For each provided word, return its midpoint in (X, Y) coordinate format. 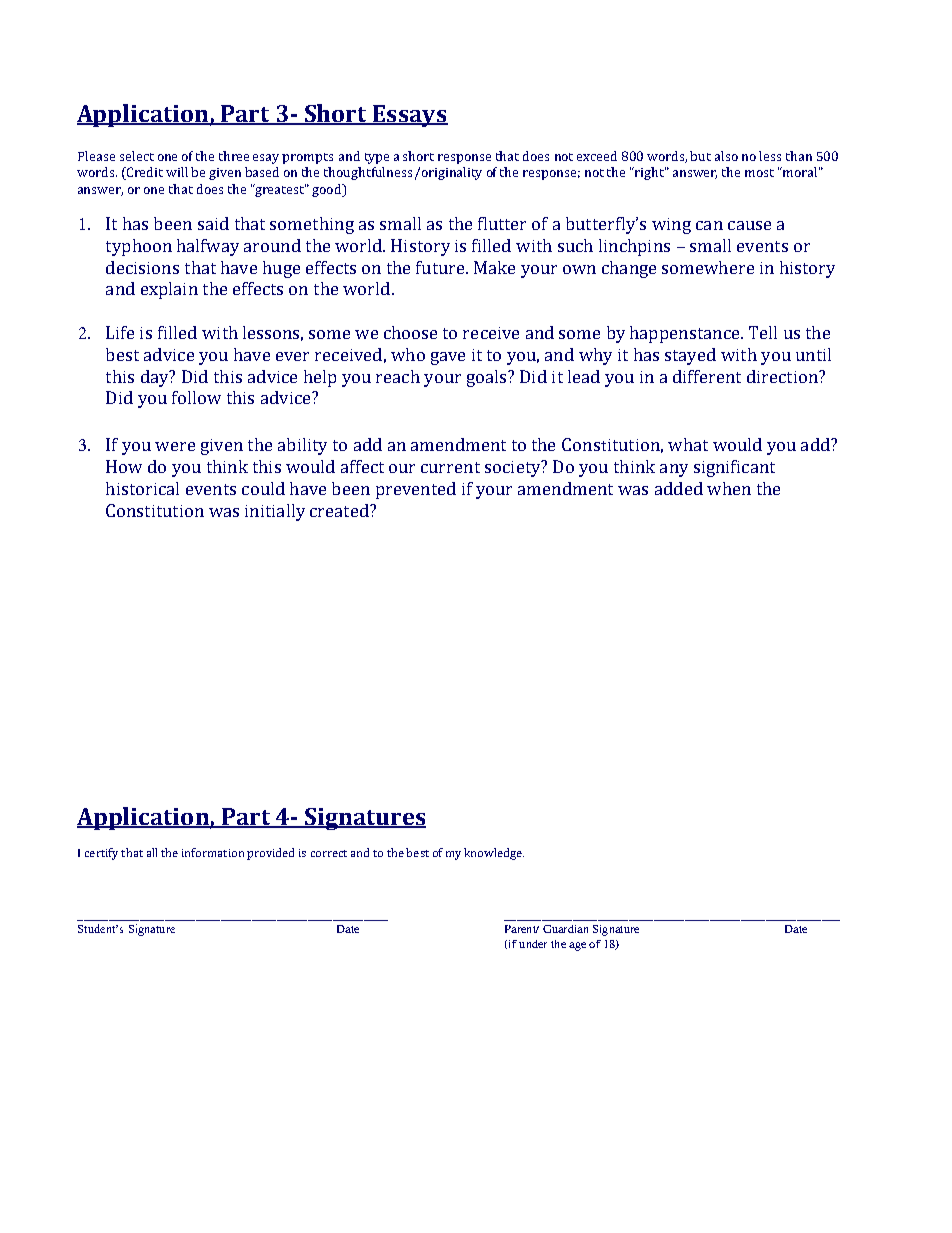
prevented (416, 490)
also (726, 156)
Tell (763, 332)
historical (142, 488)
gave (448, 358)
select (137, 156)
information (213, 852)
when (729, 488)
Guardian (565, 929)
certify (101, 854)
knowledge (494, 854)
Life (120, 332)
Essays (409, 116)
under (533, 944)
